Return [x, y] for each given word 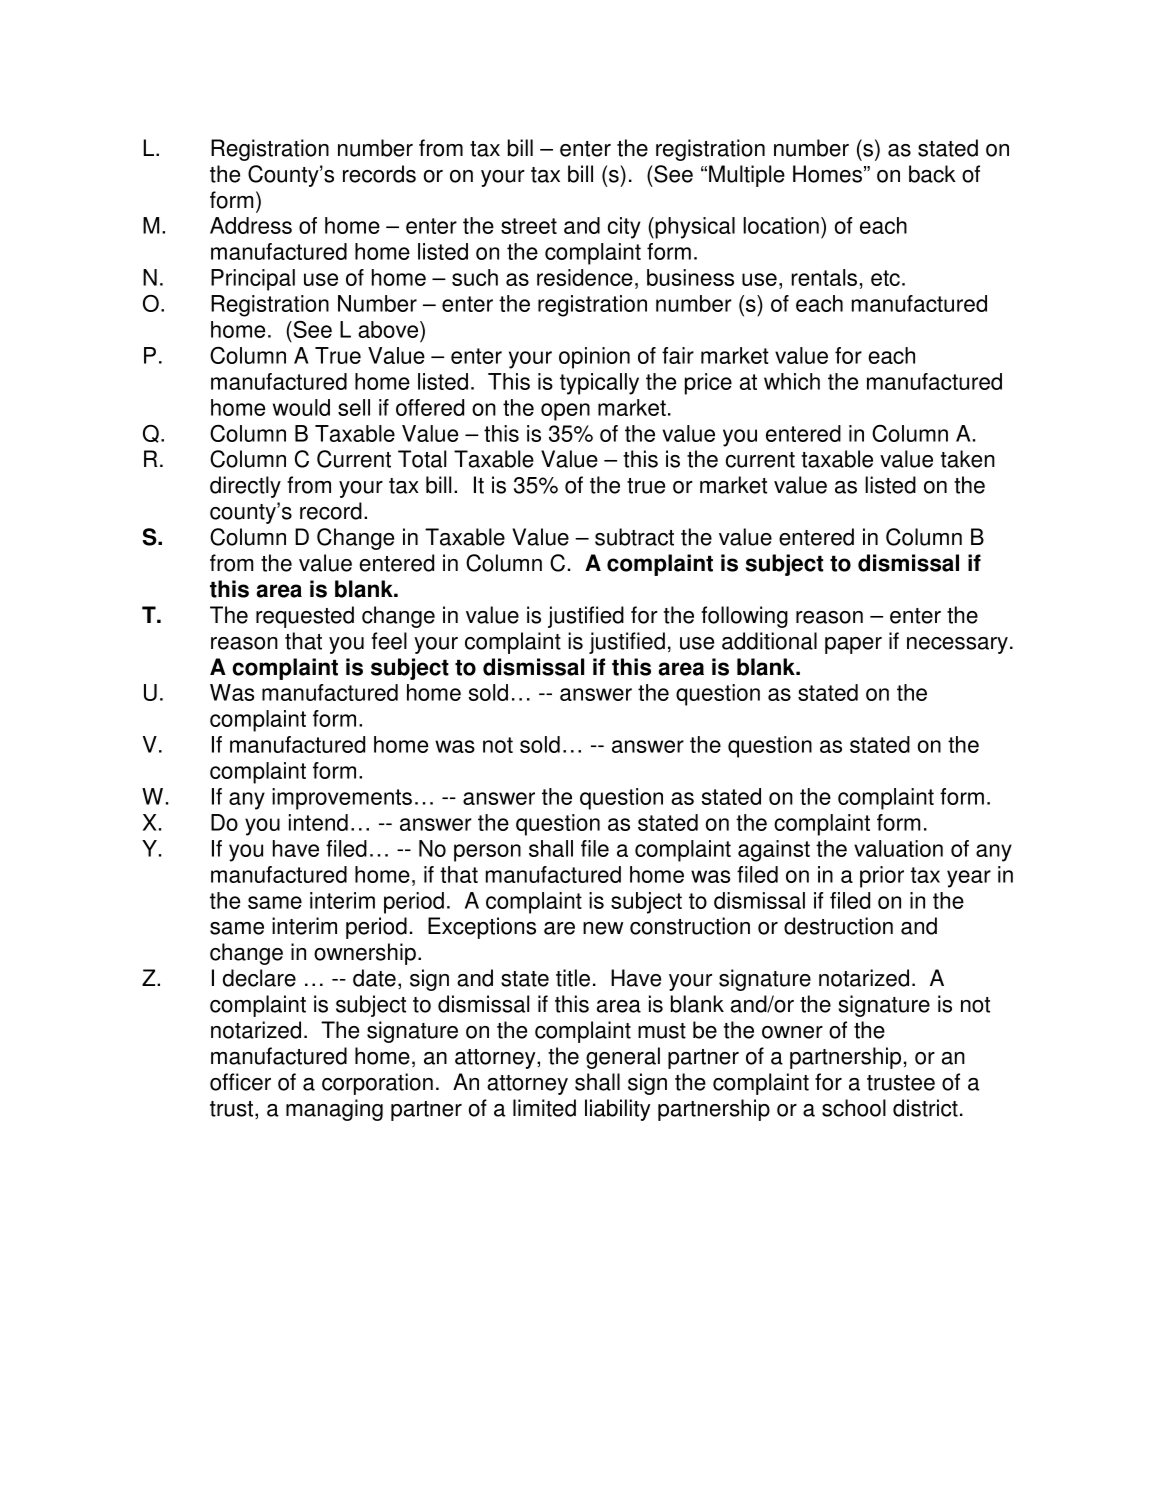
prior [882, 877]
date [374, 978]
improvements [342, 799]
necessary [957, 645]
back [932, 174]
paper [853, 645]
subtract [634, 537]
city [624, 228]
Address [251, 225]
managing [334, 1110]
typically [599, 384]
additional [769, 641]
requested [305, 617]
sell [354, 407]
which [792, 381]
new [603, 928]
